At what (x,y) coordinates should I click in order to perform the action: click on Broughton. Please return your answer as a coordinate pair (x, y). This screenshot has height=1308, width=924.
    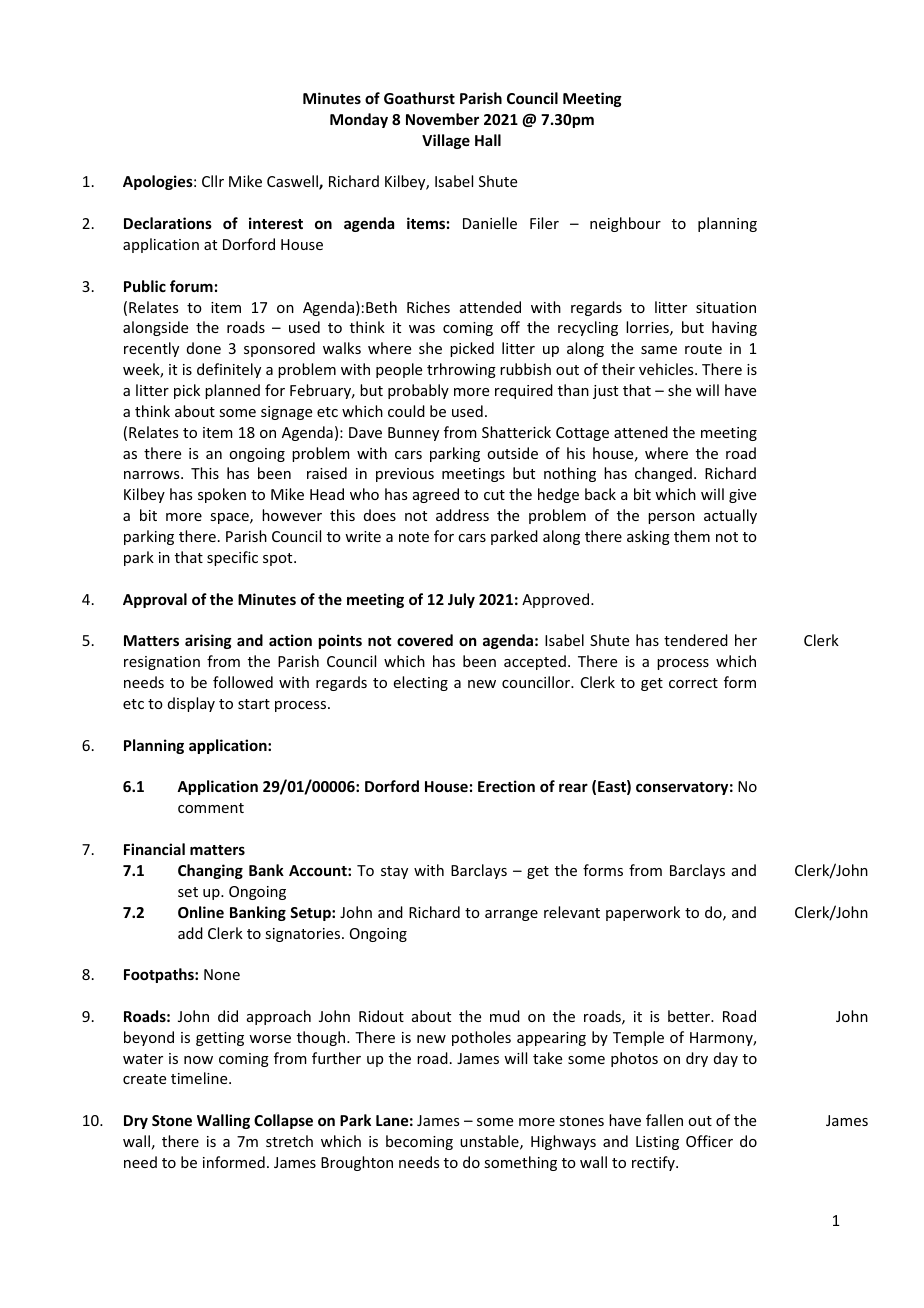
    Looking at the image, I should click on (357, 1163).
